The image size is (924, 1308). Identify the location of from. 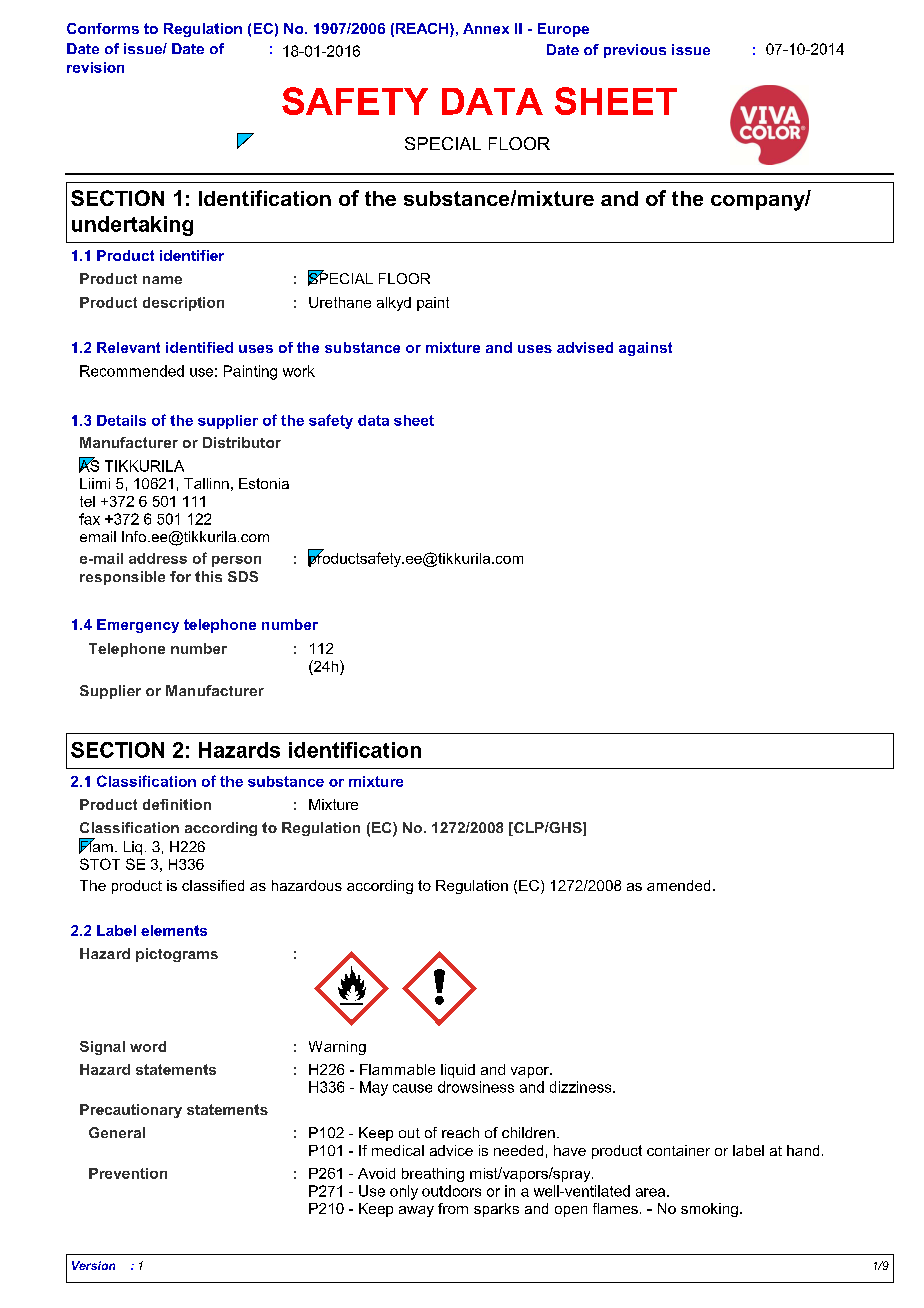
(453, 1208).
